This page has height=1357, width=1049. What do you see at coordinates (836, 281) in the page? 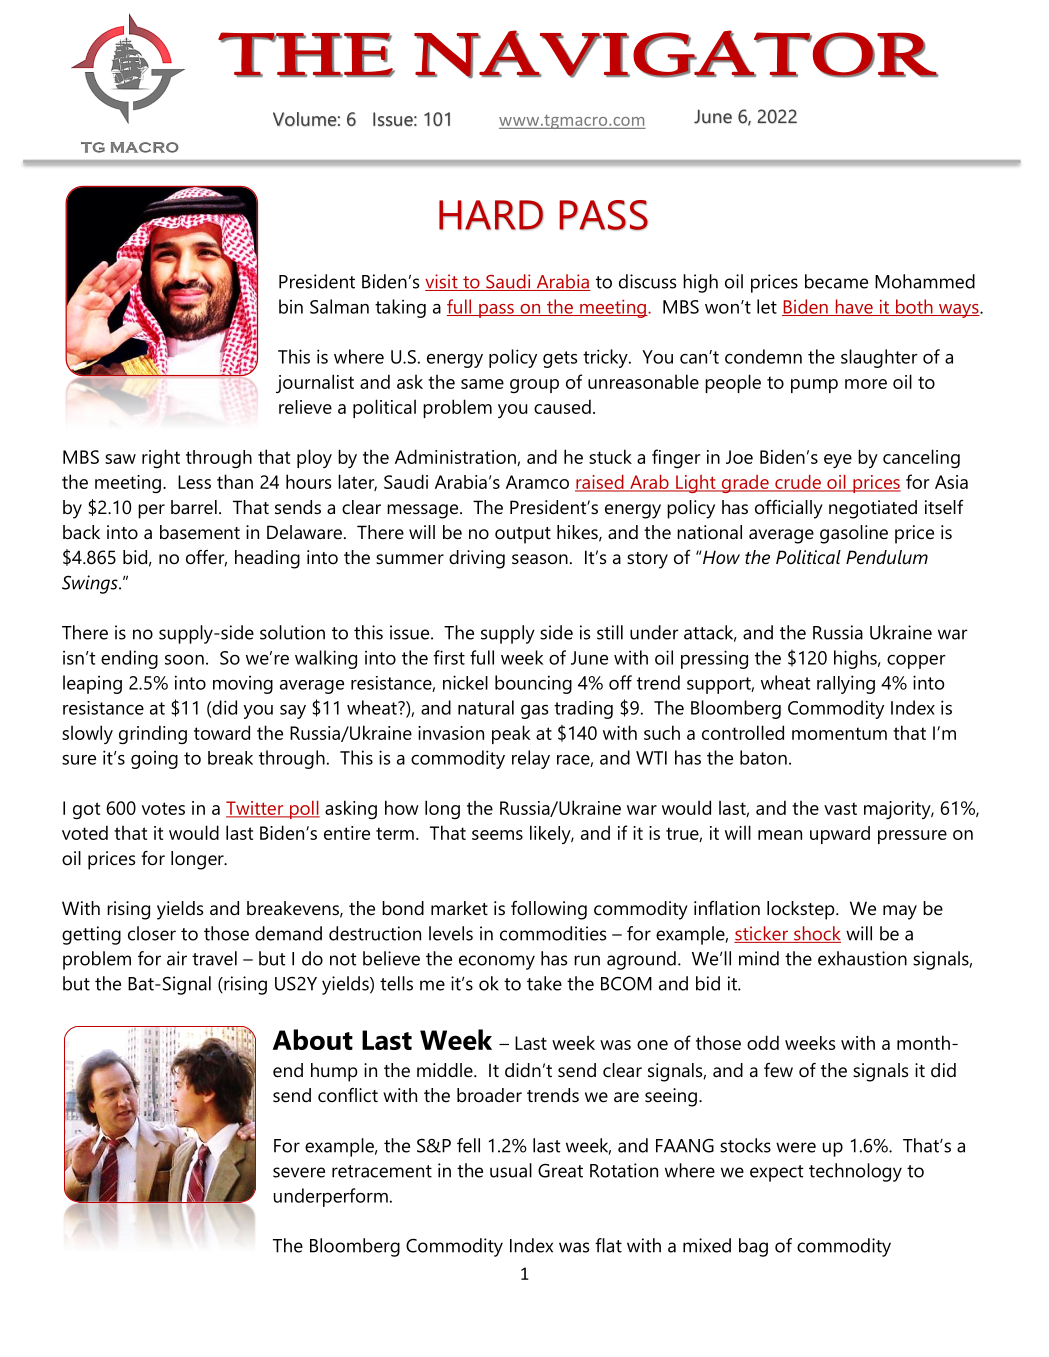
I see `became` at bounding box center [836, 281].
